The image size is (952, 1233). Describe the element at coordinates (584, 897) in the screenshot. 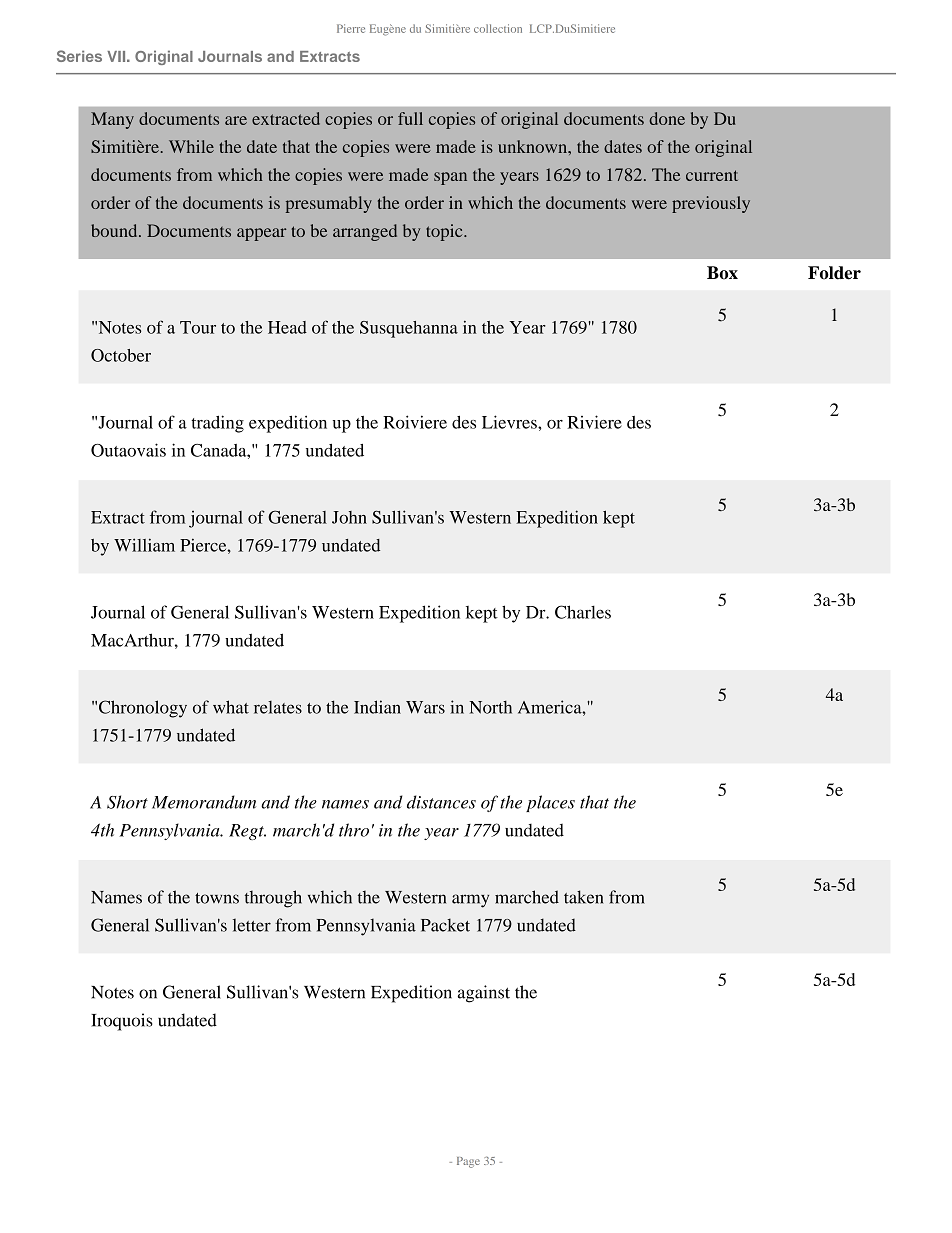

I see `taken` at that location.
